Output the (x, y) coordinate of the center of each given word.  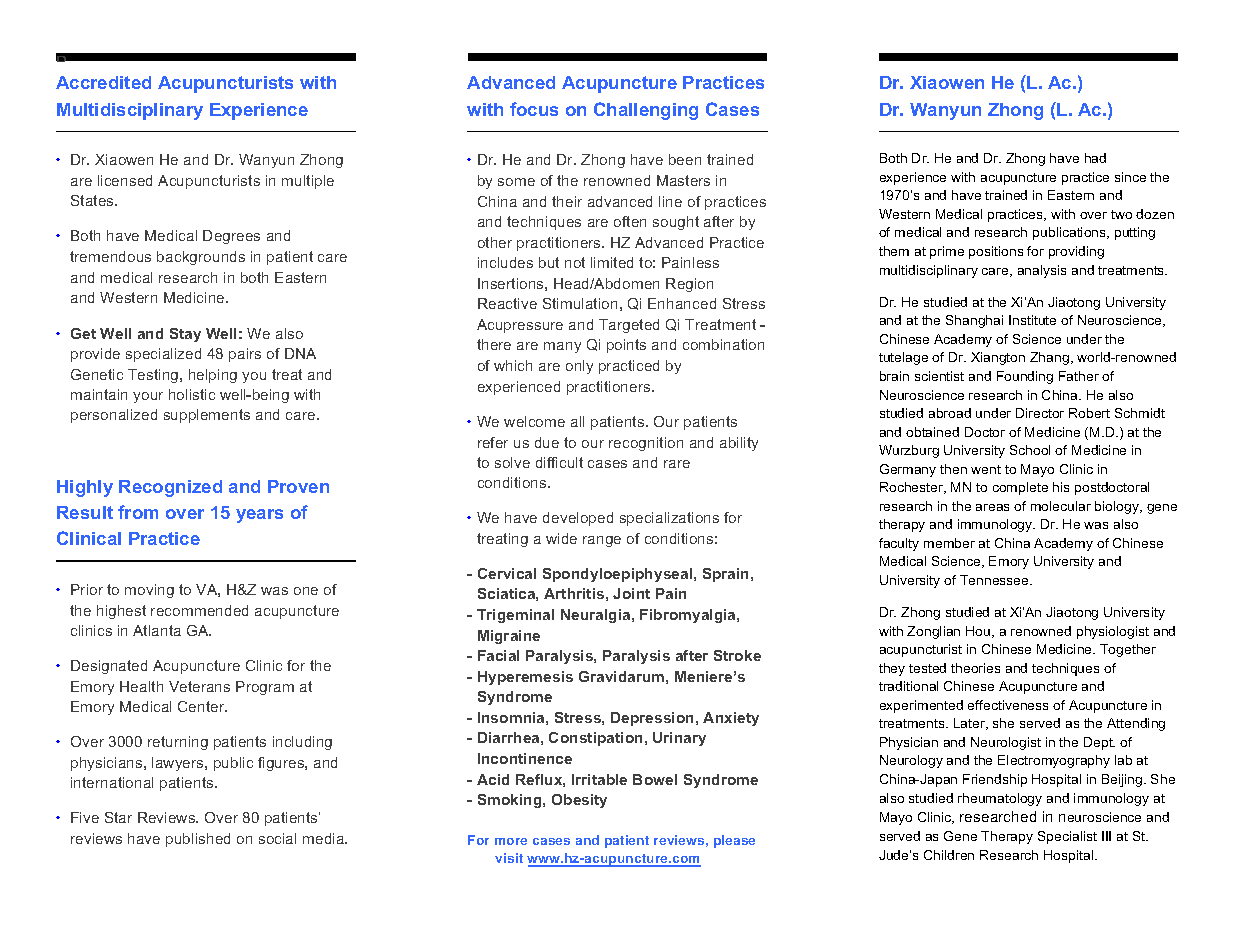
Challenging (646, 111)
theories (975, 668)
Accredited (103, 82)
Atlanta (157, 630)
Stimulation (580, 303)
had (1095, 158)
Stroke (737, 655)
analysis (1042, 271)
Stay (185, 335)
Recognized (170, 488)
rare (677, 464)
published (198, 840)
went (986, 469)
